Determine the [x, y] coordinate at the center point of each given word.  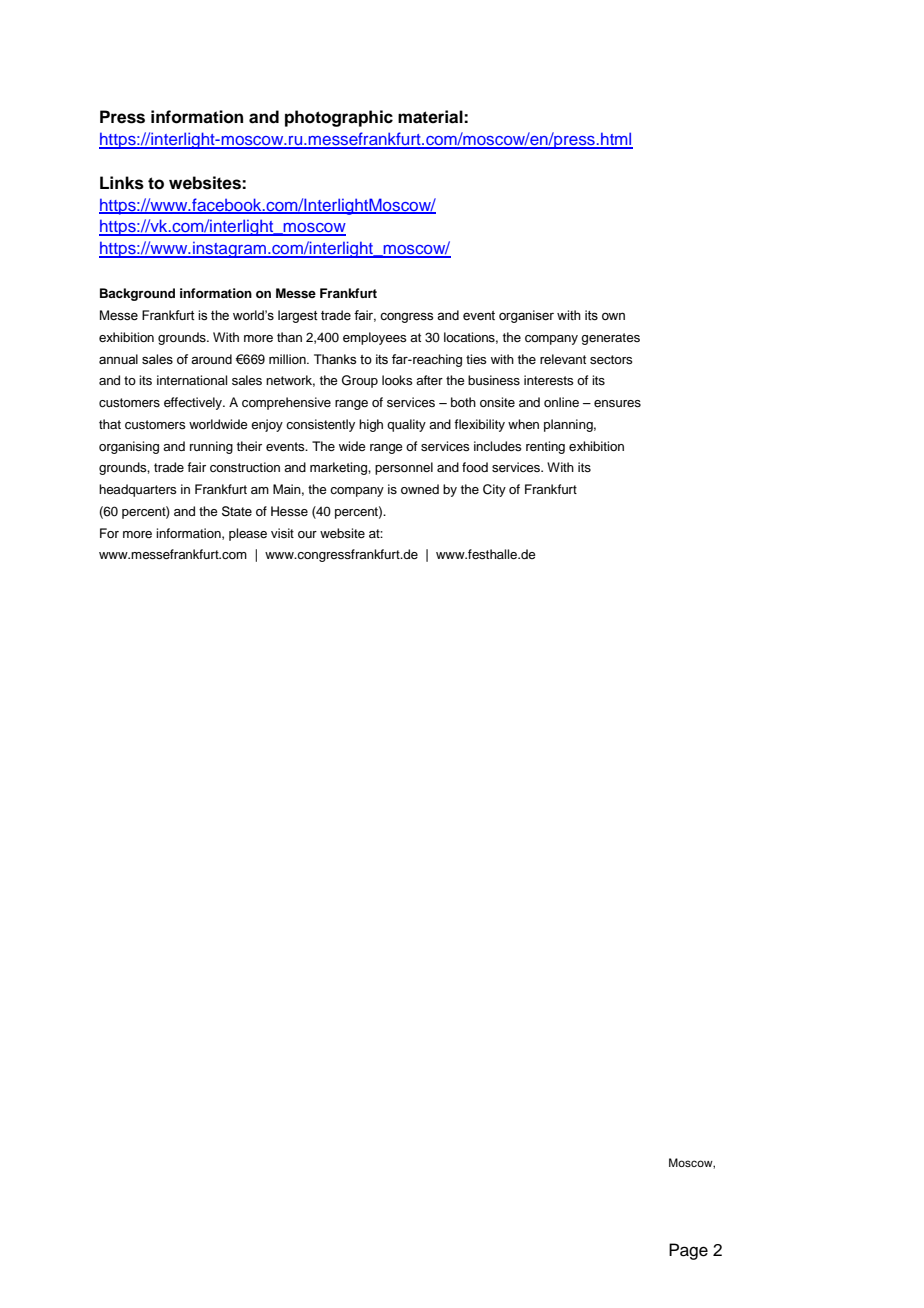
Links [122, 183]
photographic [339, 118]
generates [610, 339]
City [494, 490]
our [307, 534]
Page [688, 1251]
